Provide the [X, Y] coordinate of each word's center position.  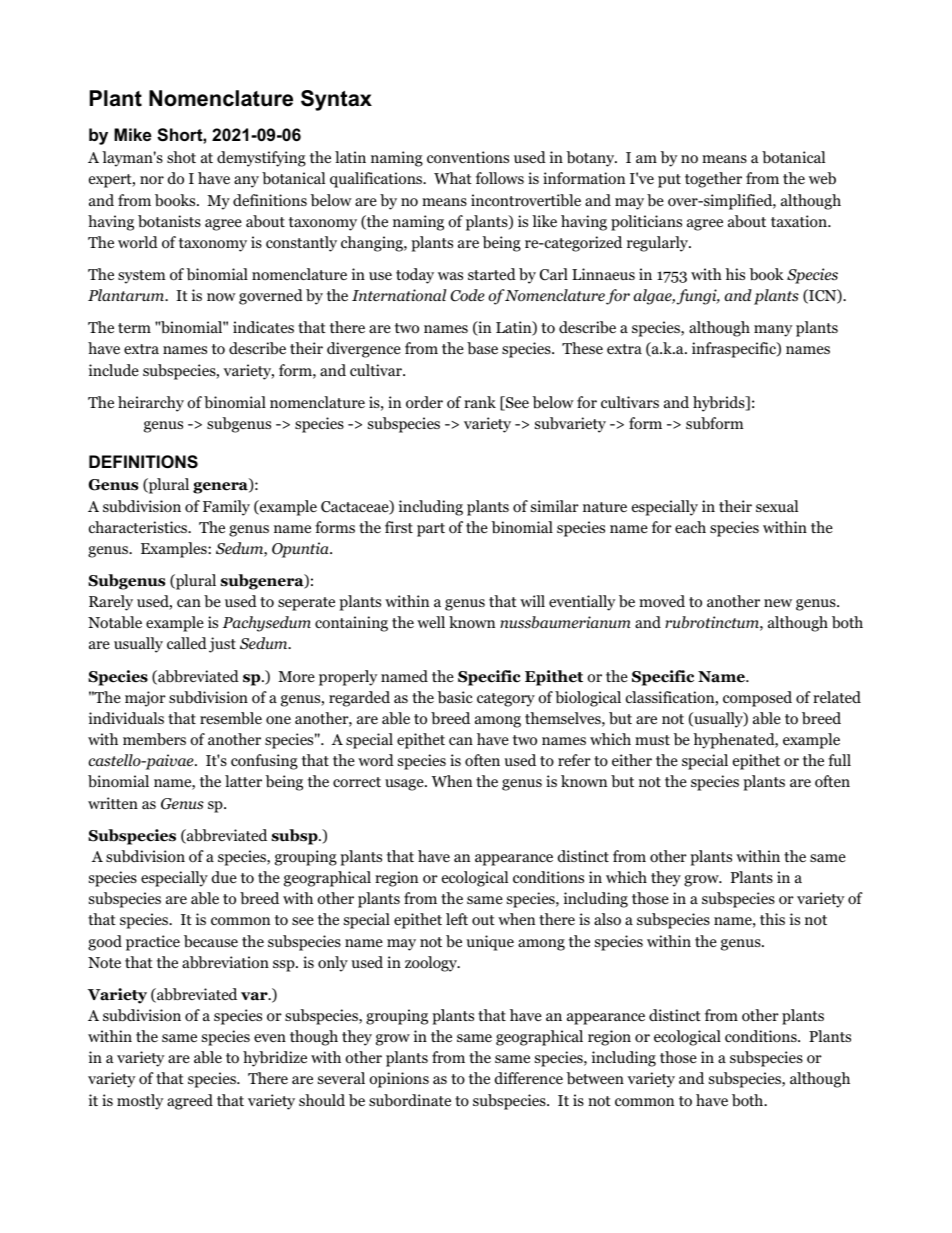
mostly [140, 1102]
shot [181, 157]
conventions [468, 157]
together [713, 180]
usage [405, 785]
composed [757, 699]
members [154, 739]
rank [480, 402]
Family [226, 508]
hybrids [720, 404]
